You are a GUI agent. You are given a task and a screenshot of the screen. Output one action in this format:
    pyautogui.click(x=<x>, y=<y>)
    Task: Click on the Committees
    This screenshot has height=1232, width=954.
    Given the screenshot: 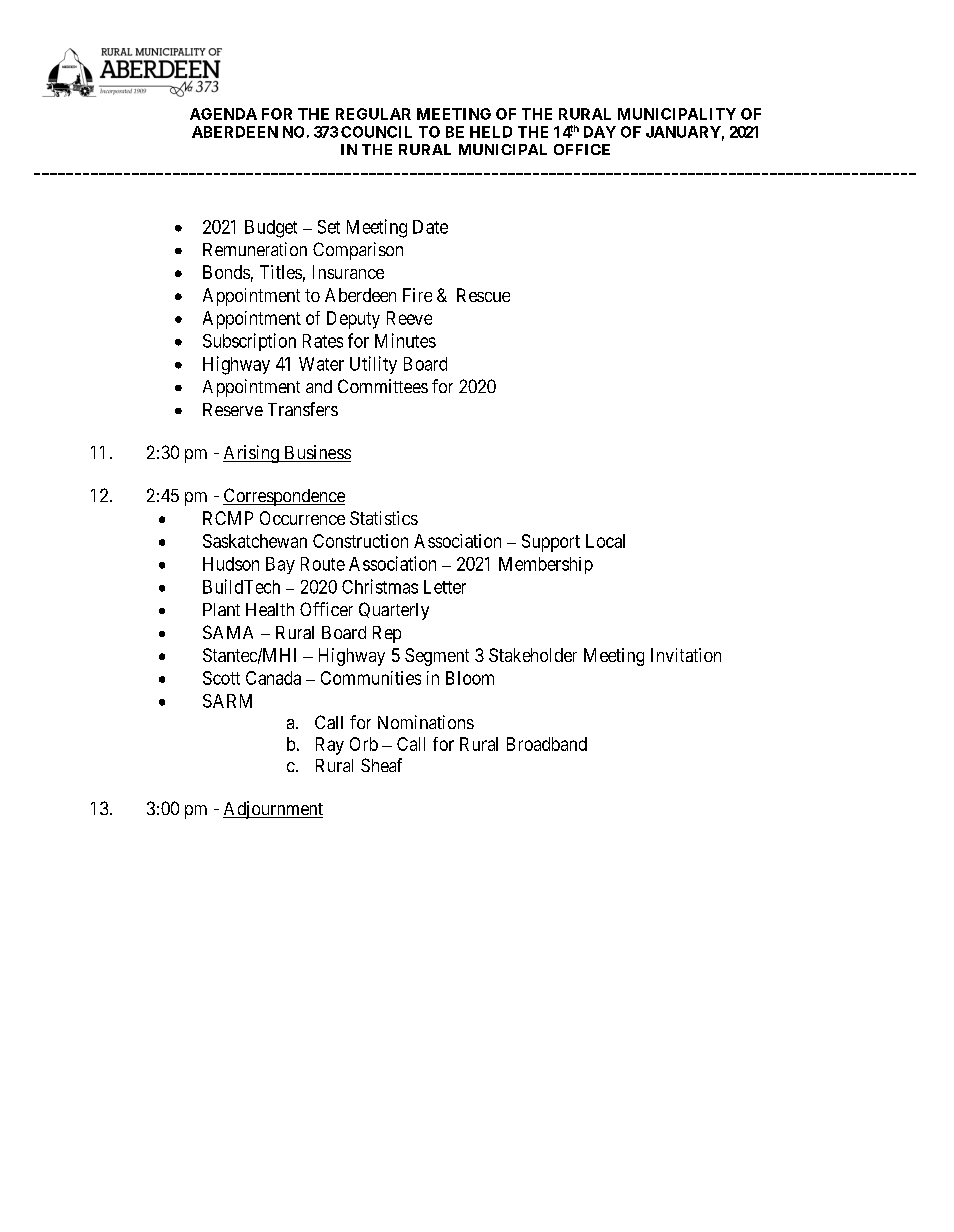 What is the action you would take?
    pyautogui.click(x=383, y=386)
